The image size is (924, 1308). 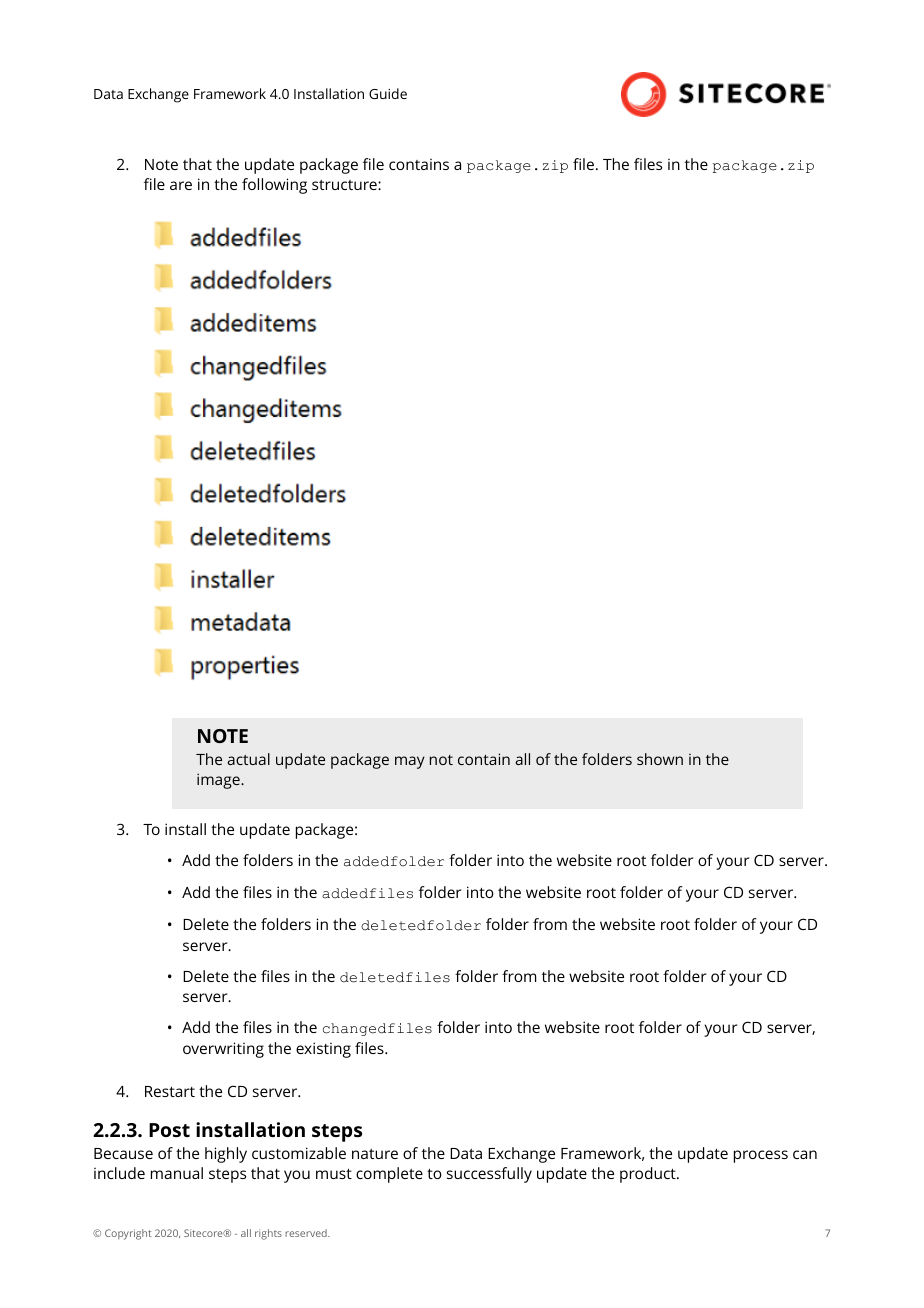 I want to click on are, so click(x=181, y=185).
